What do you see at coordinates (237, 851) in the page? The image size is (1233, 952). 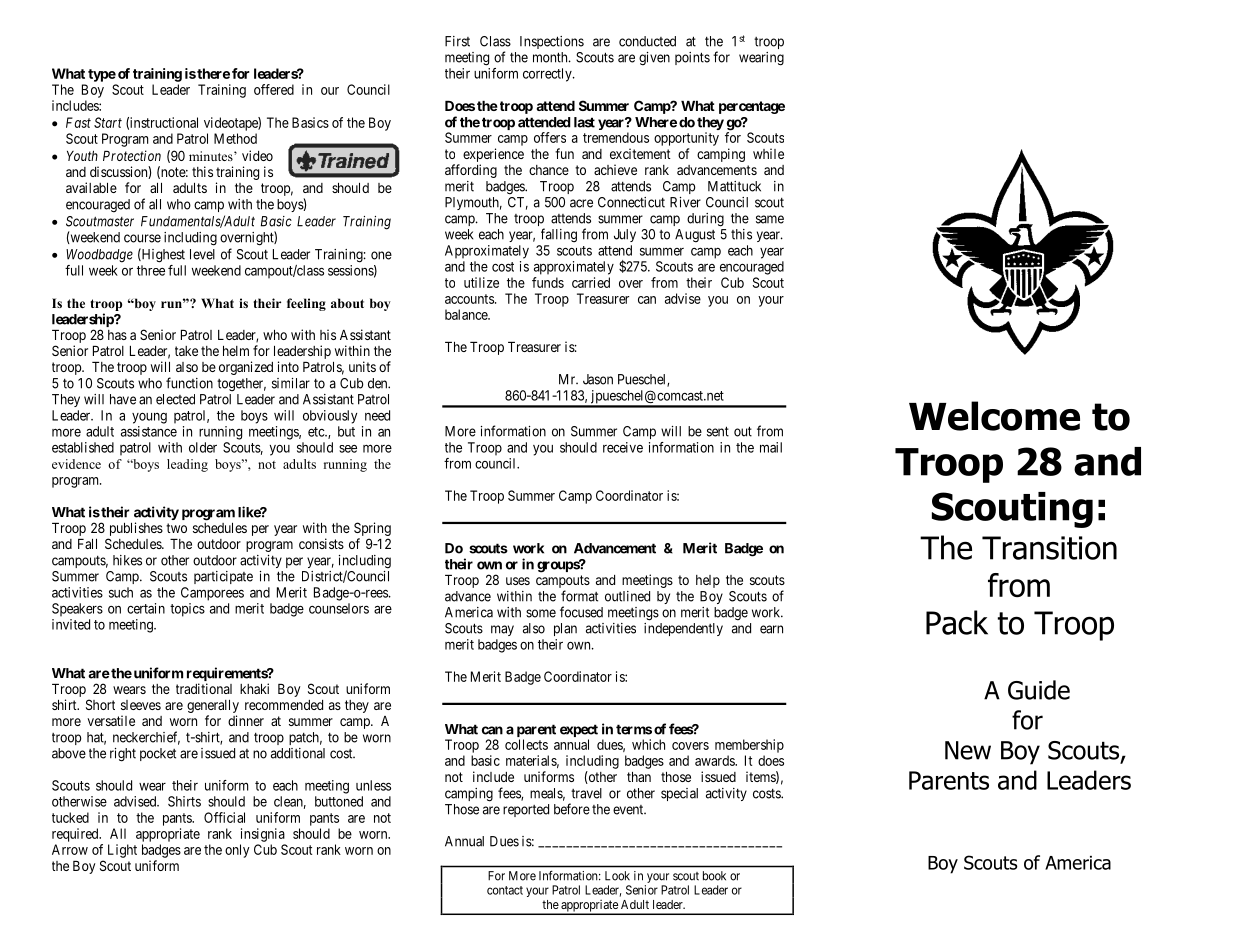 I see `only` at bounding box center [237, 851].
